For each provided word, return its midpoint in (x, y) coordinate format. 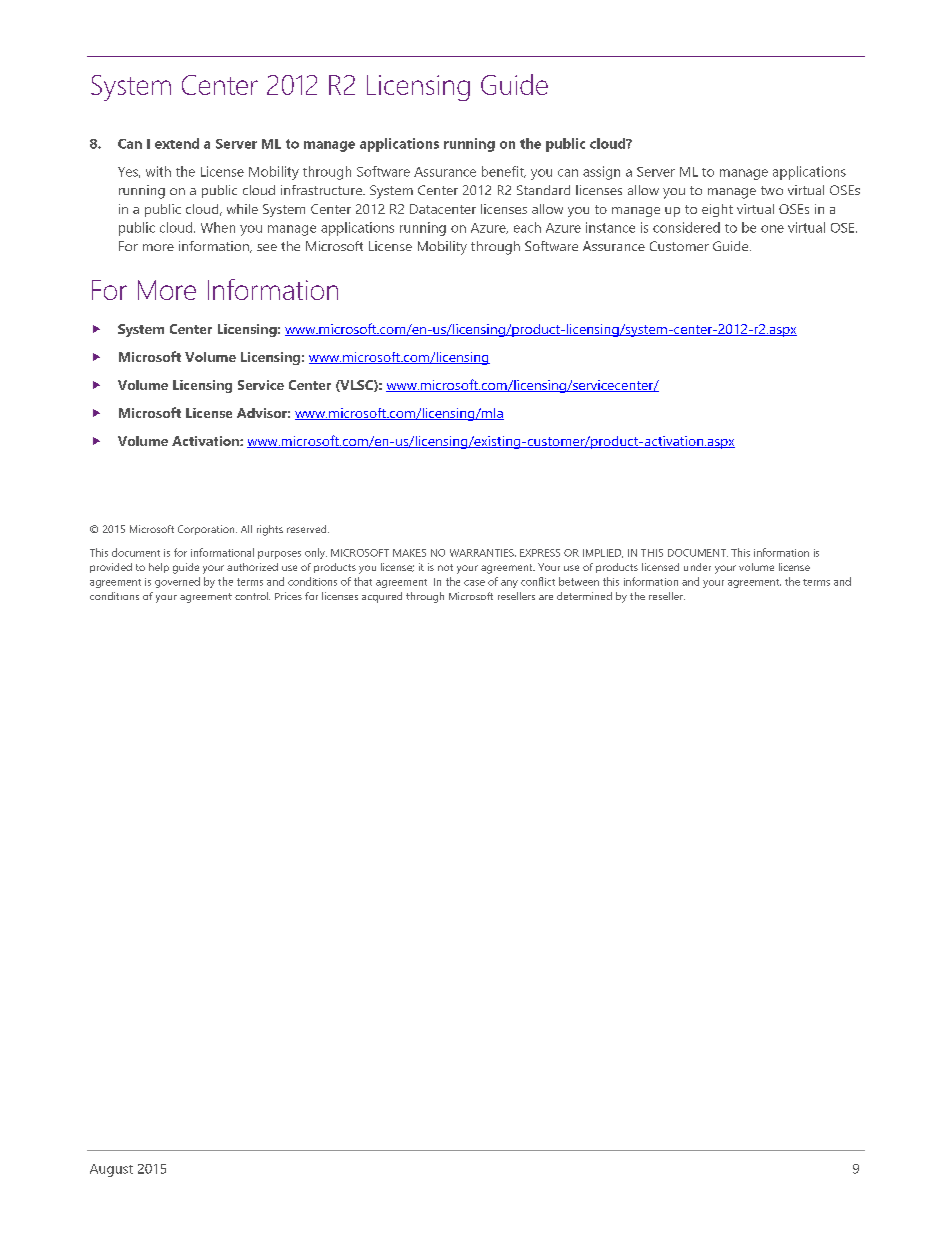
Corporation (207, 530)
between (579, 581)
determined (584, 596)
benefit (504, 172)
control (252, 596)
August (111, 1170)
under (697, 567)
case (474, 583)
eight (717, 210)
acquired (382, 597)
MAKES (409, 553)
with (158, 171)
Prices (288, 596)
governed (177, 582)
